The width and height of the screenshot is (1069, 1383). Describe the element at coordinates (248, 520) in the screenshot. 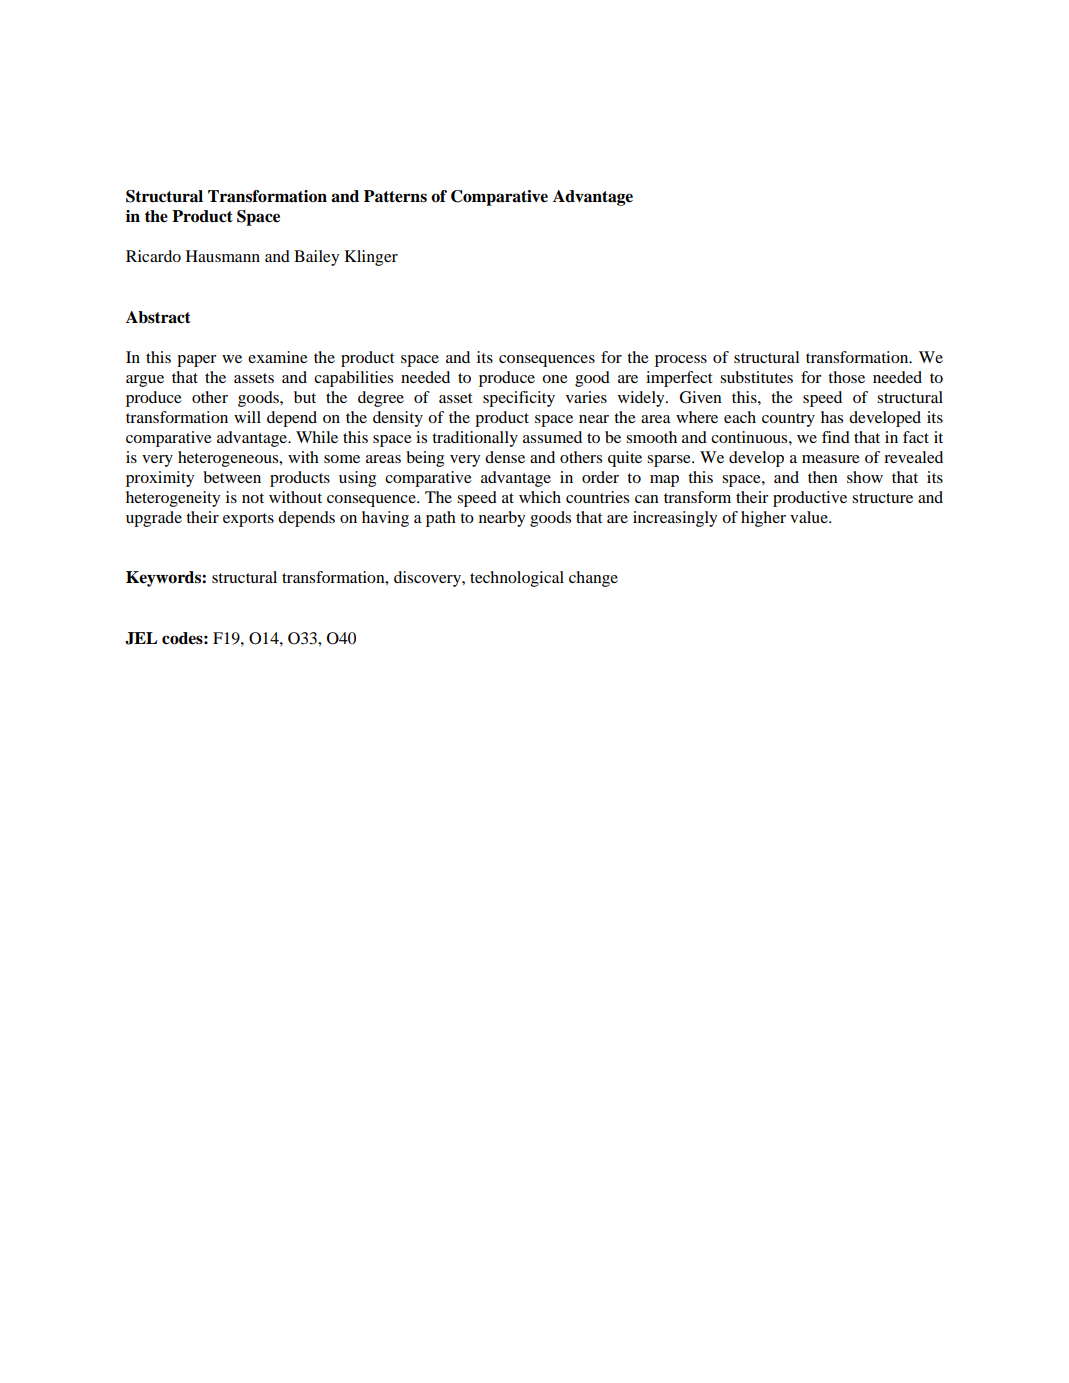

I see `exports` at that location.
